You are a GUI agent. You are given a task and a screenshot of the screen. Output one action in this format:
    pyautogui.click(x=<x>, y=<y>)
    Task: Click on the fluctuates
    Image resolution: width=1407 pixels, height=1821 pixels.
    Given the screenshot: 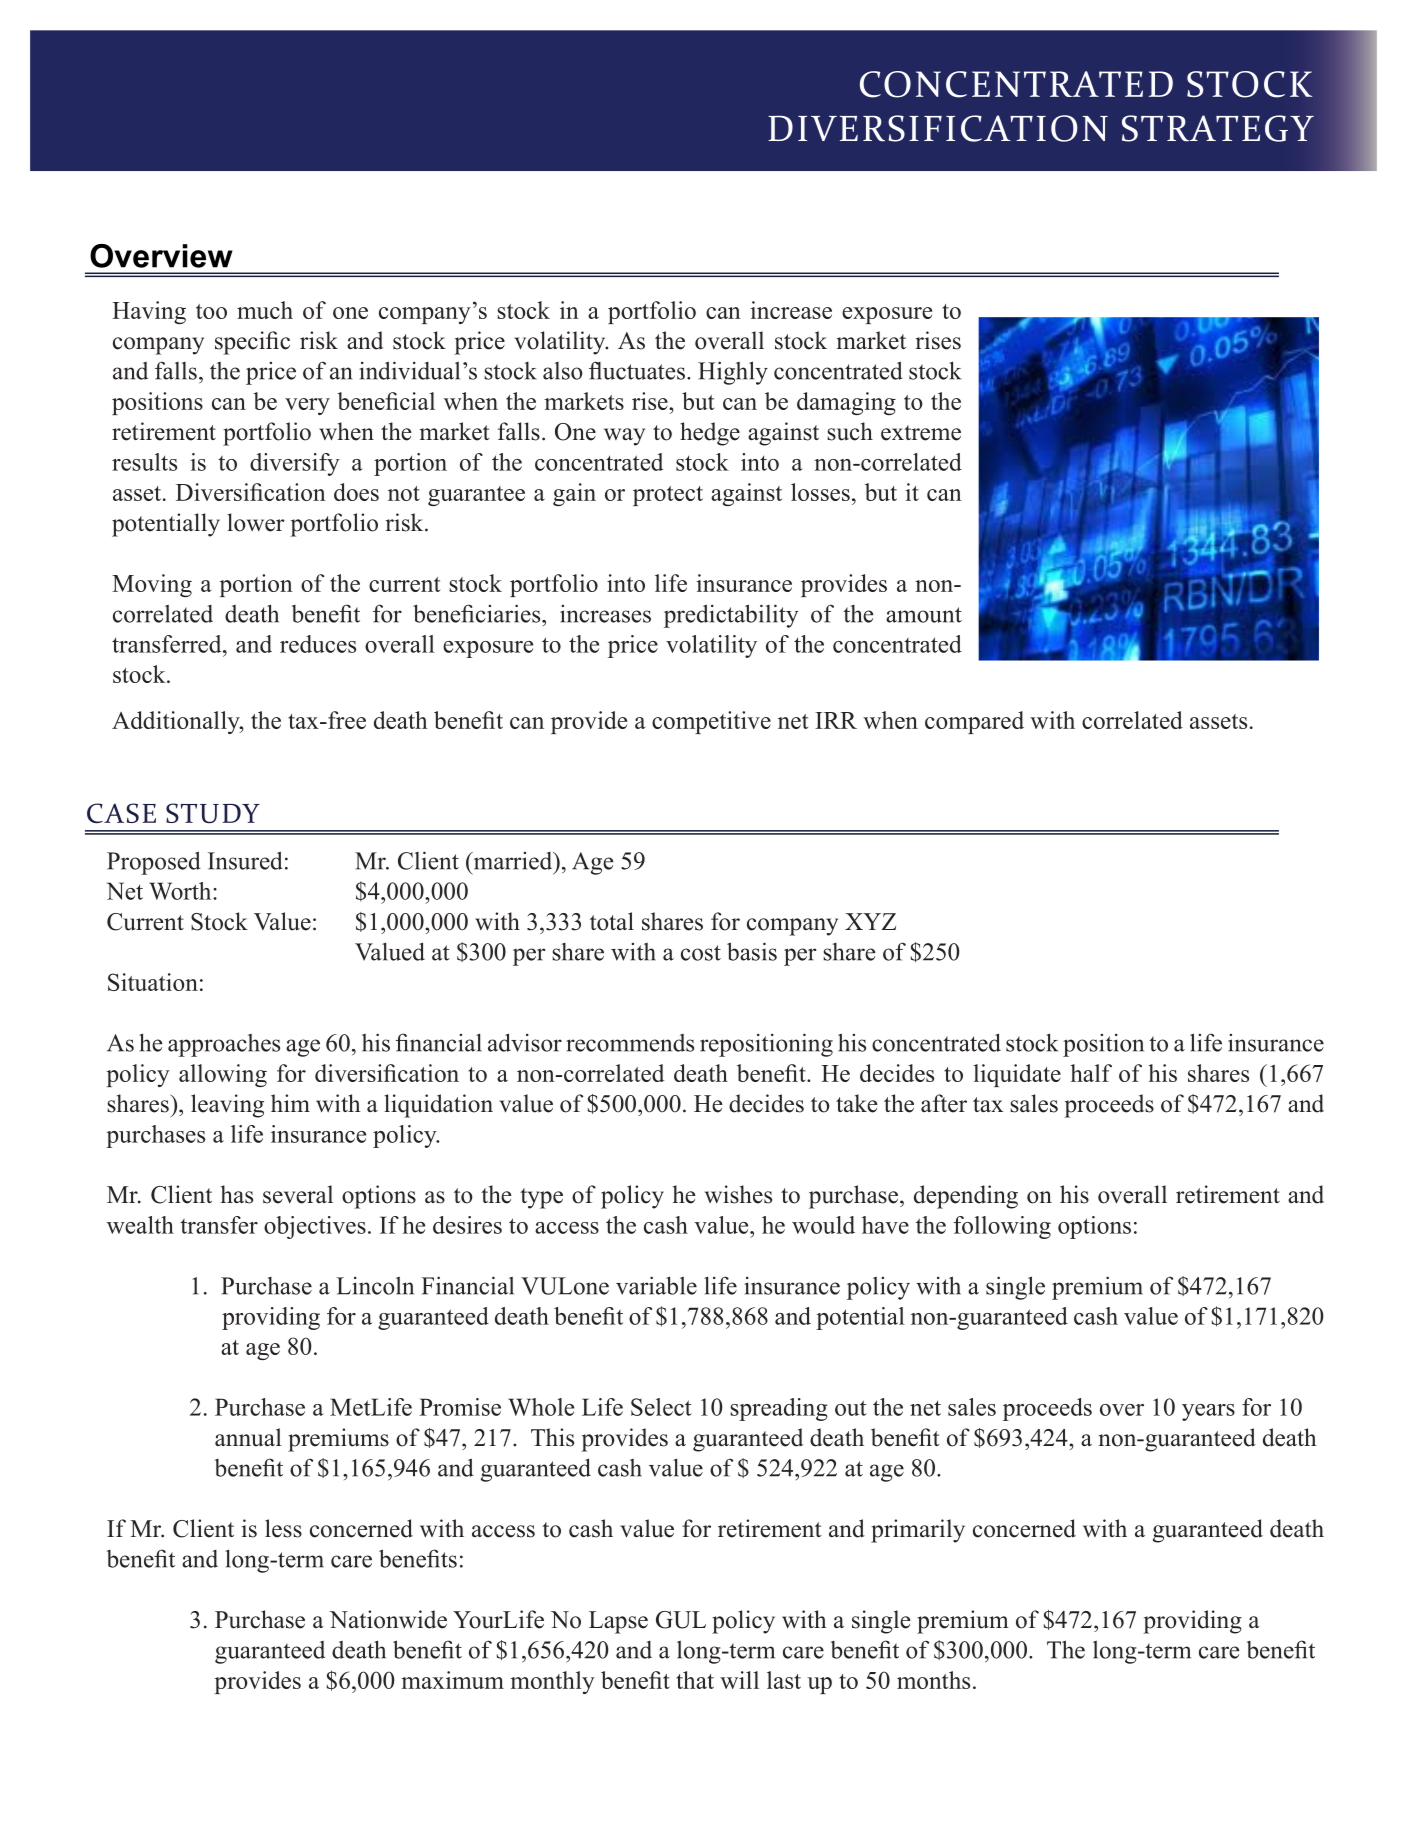 What is the action you would take?
    pyautogui.click(x=637, y=370)
